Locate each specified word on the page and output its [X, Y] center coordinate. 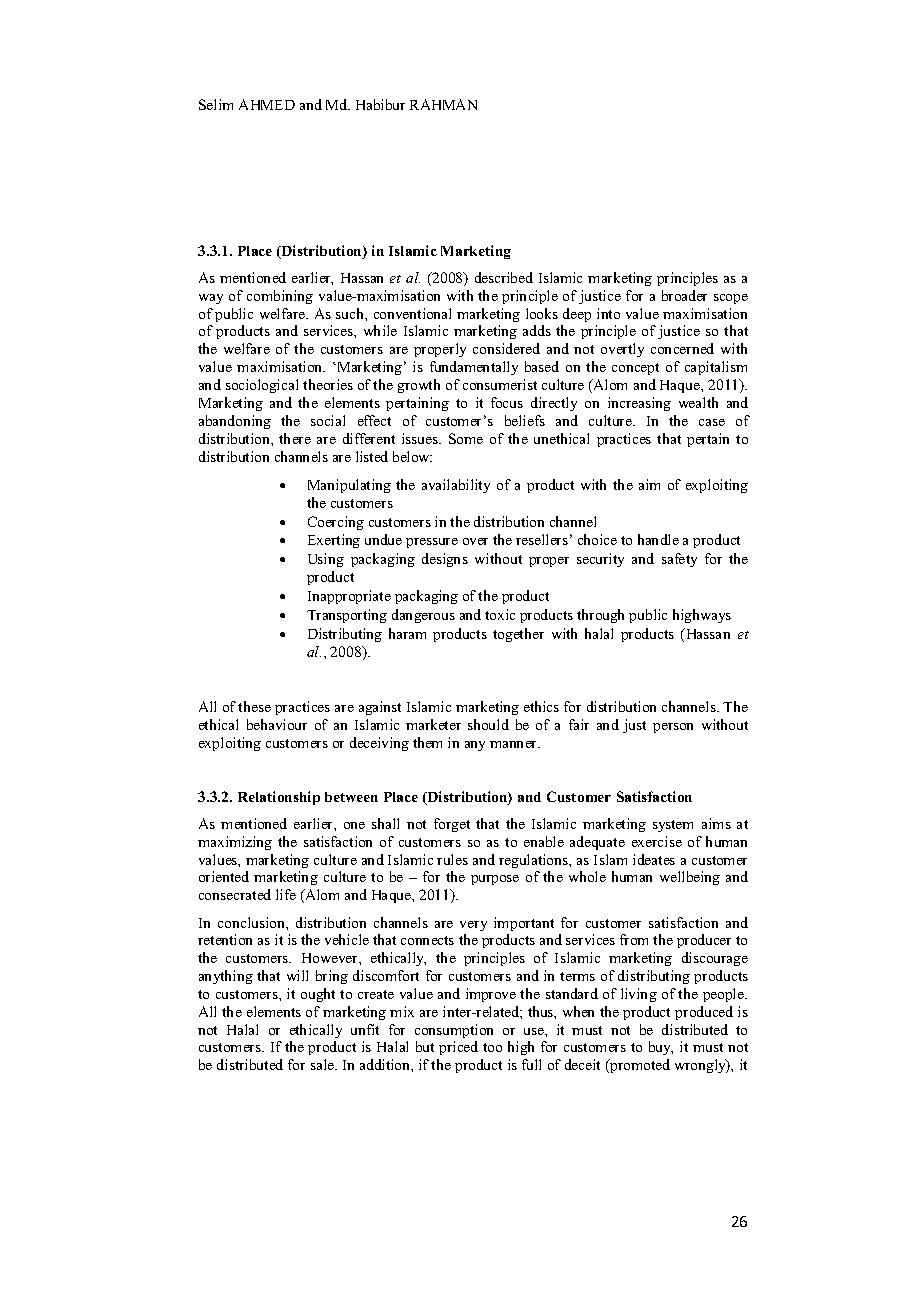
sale [324, 1064]
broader [684, 295]
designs [445, 560]
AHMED [267, 104]
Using [326, 560]
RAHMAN [443, 104]
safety [679, 560]
